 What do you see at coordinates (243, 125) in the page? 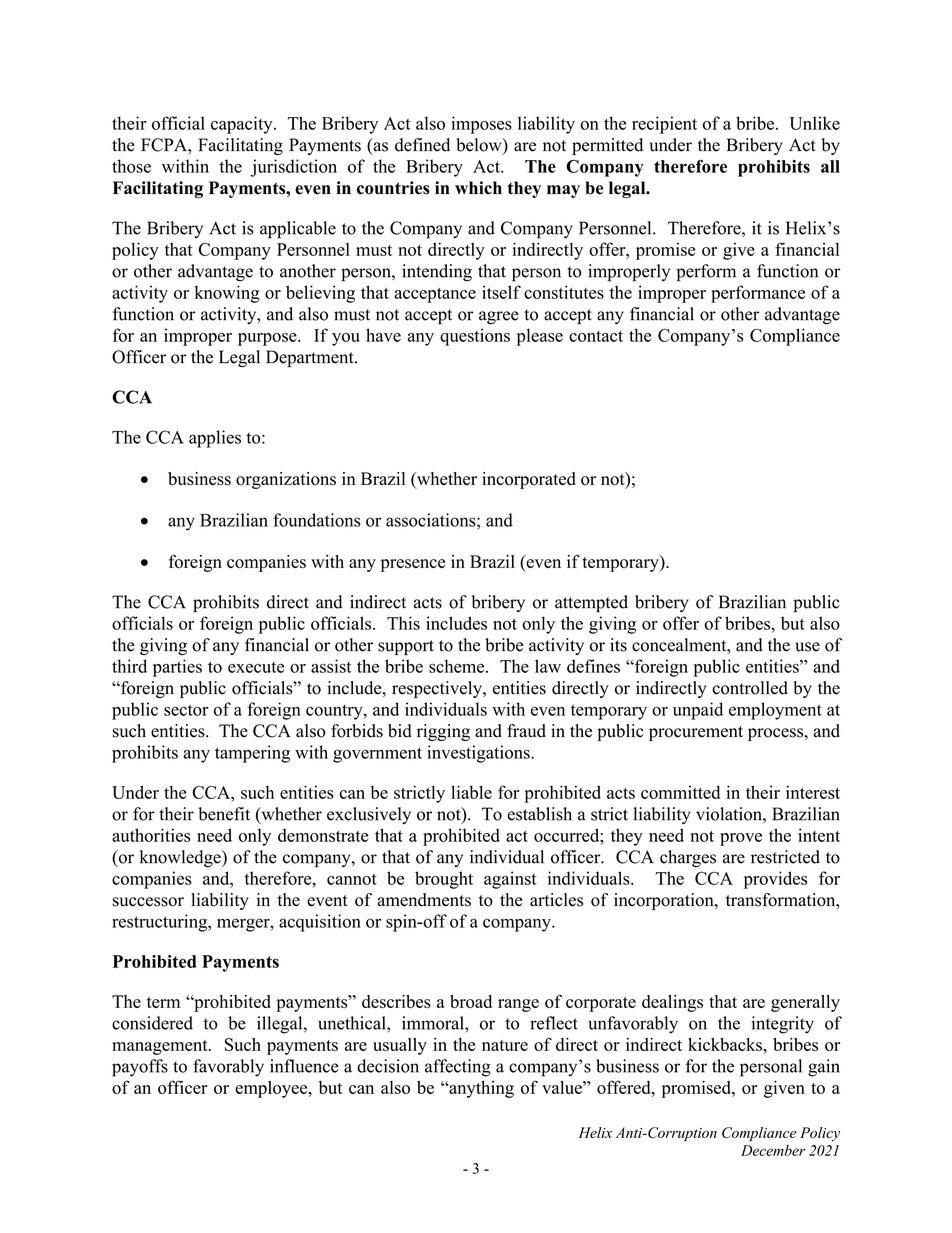
I see `capacity` at bounding box center [243, 125].
